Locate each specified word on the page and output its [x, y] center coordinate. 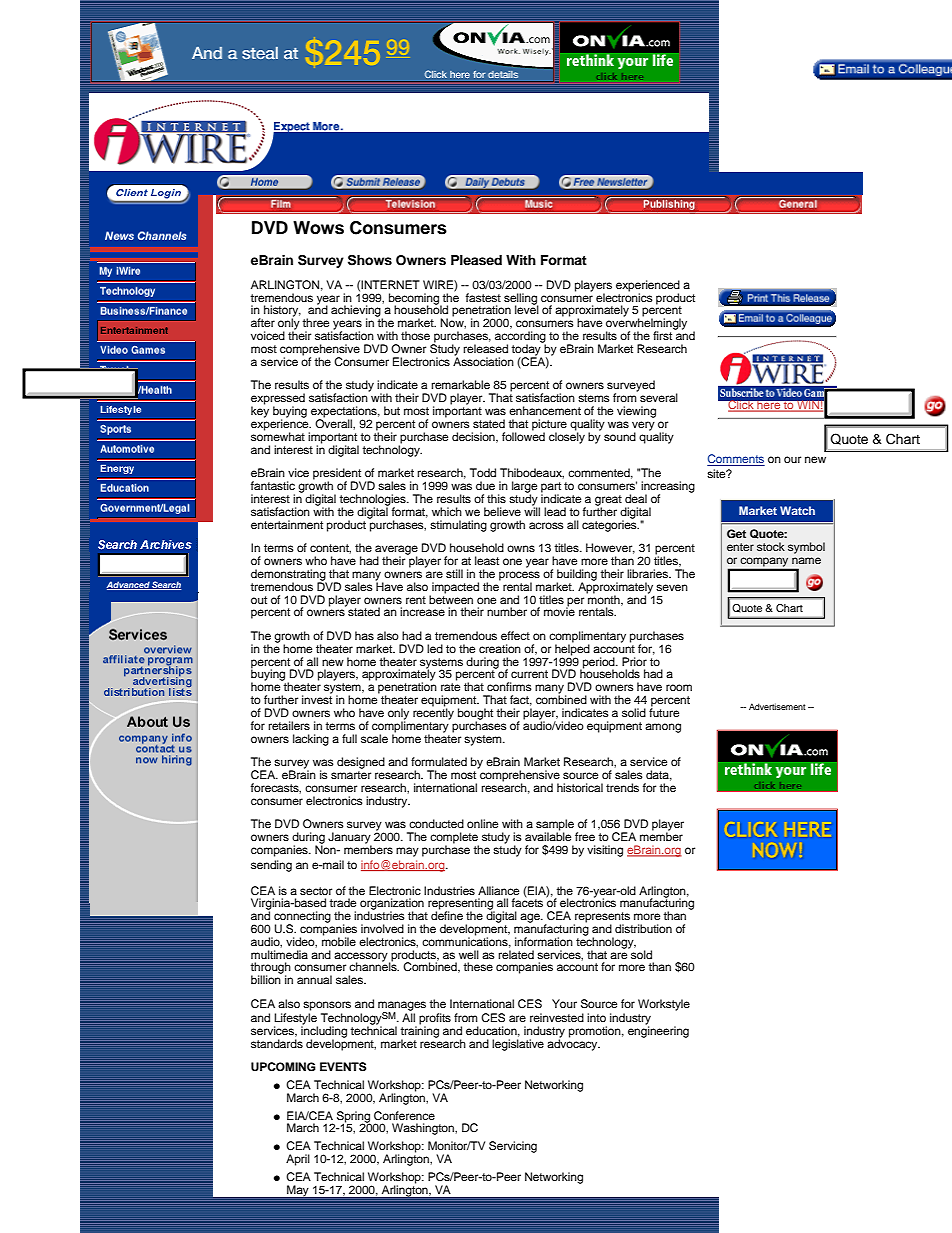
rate [450, 687]
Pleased [476, 260]
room [679, 687]
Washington [424, 1129]
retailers [289, 725]
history [282, 312]
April [298, 1160]
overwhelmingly [646, 324]
